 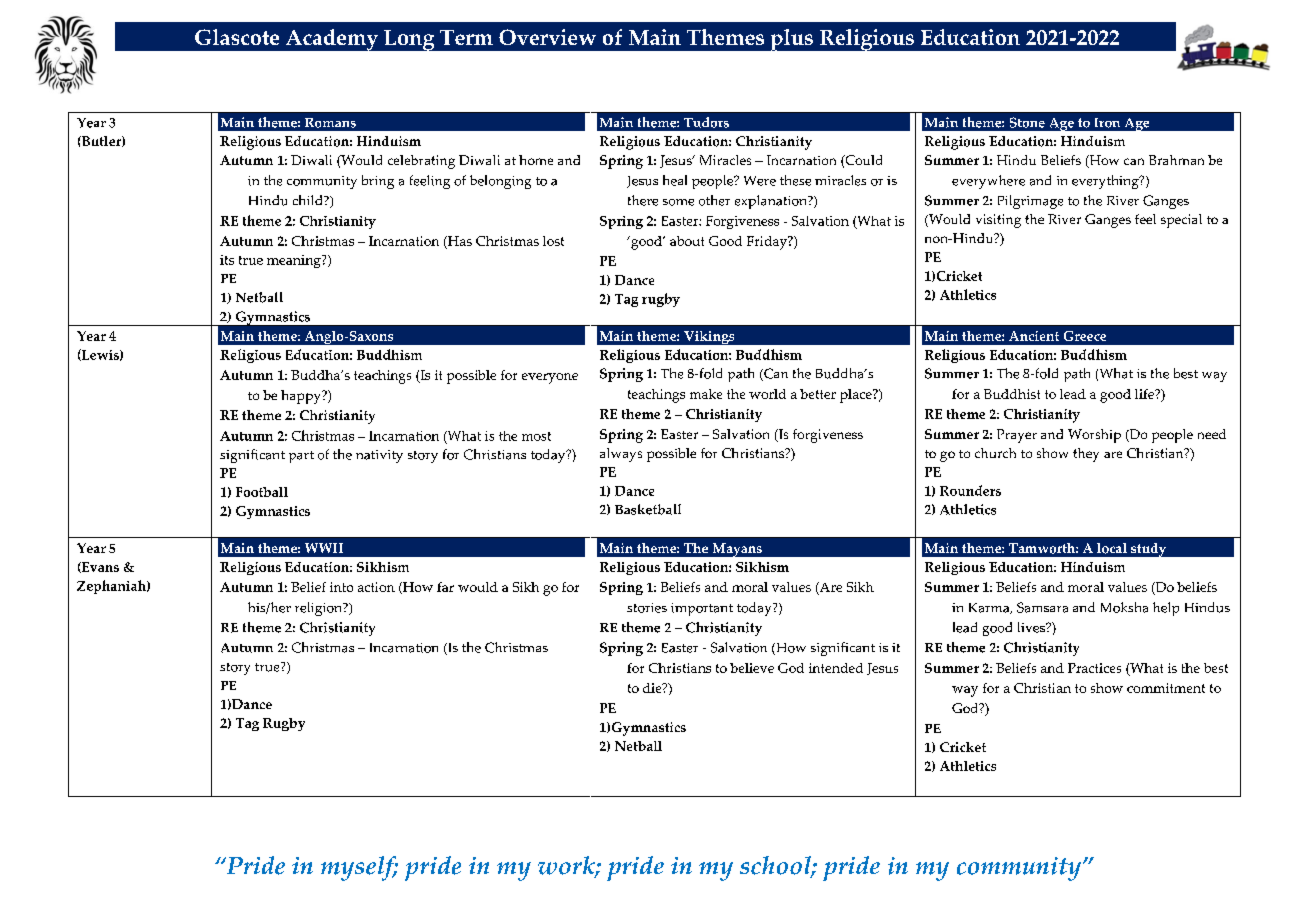 I want to click on about, so click(x=687, y=241).
